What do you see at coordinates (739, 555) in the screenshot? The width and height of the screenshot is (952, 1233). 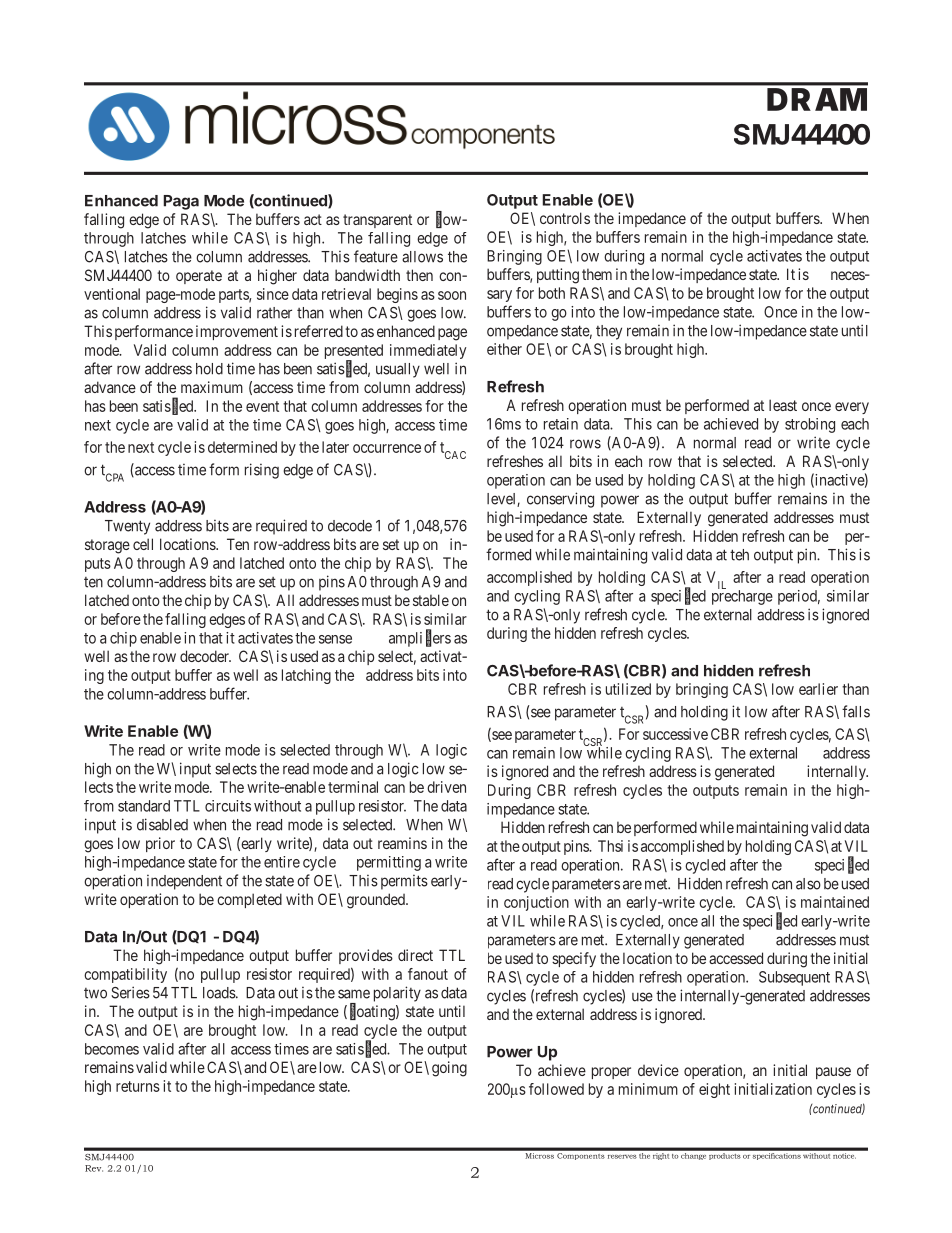 I see `teh` at bounding box center [739, 555].
